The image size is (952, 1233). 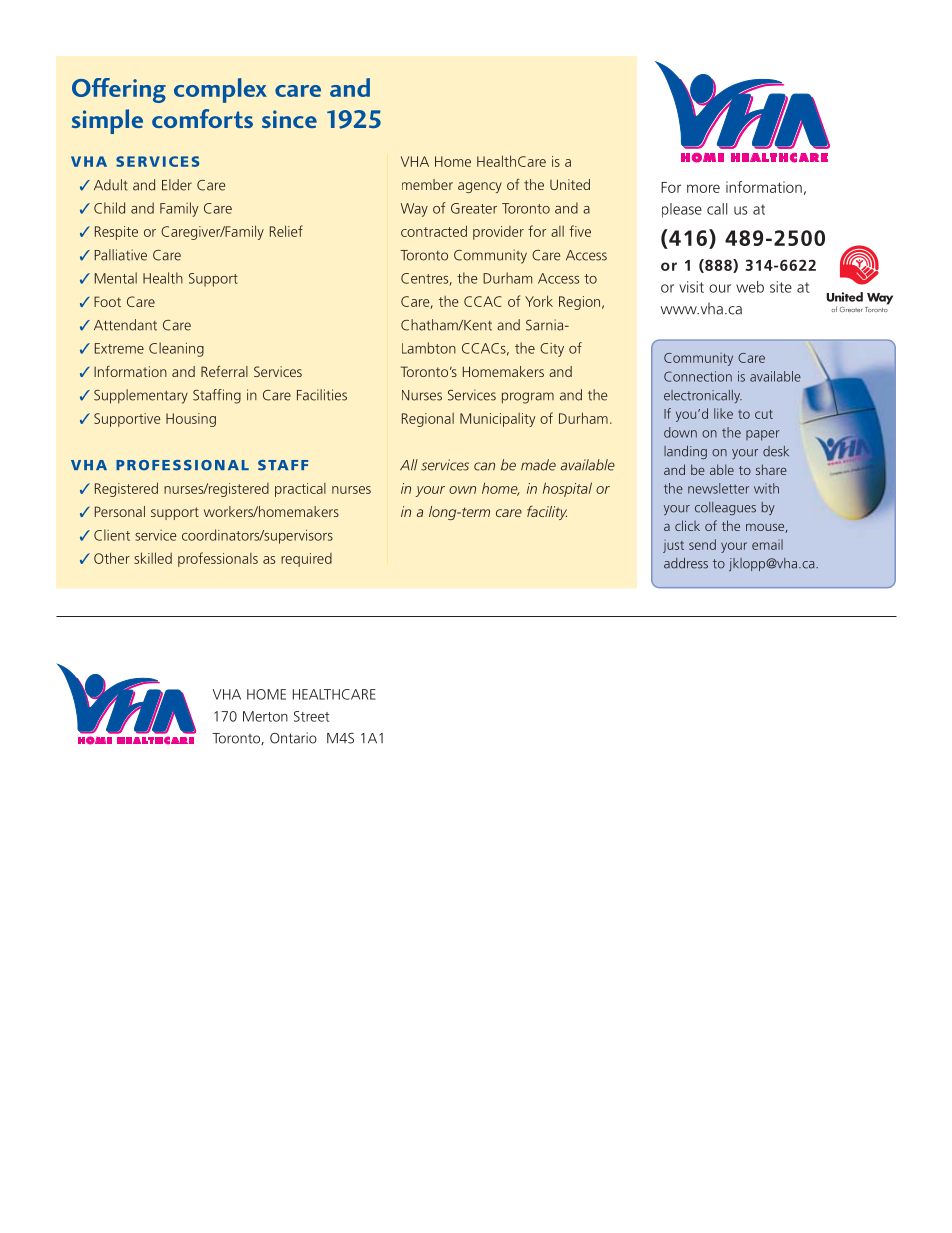 What do you see at coordinates (191, 420) in the screenshot?
I see `Housing` at bounding box center [191, 420].
